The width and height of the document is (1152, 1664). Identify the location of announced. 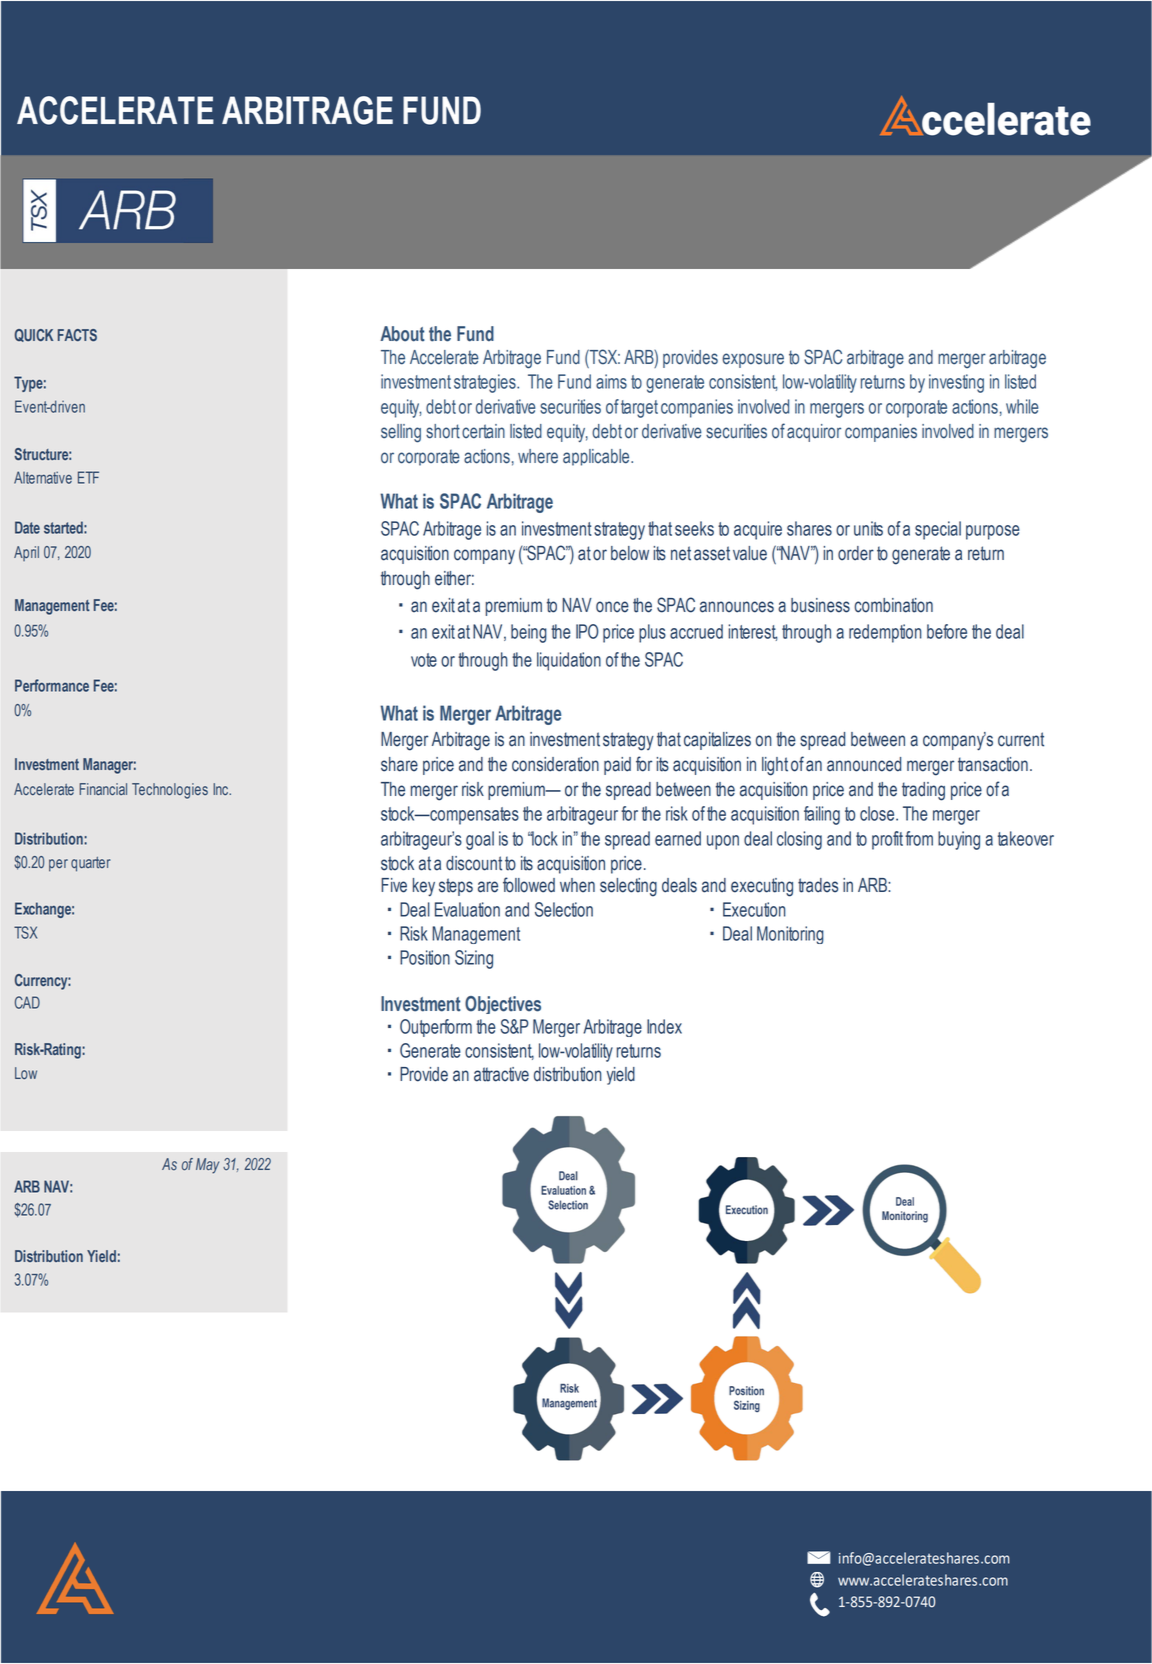
(864, 764).
